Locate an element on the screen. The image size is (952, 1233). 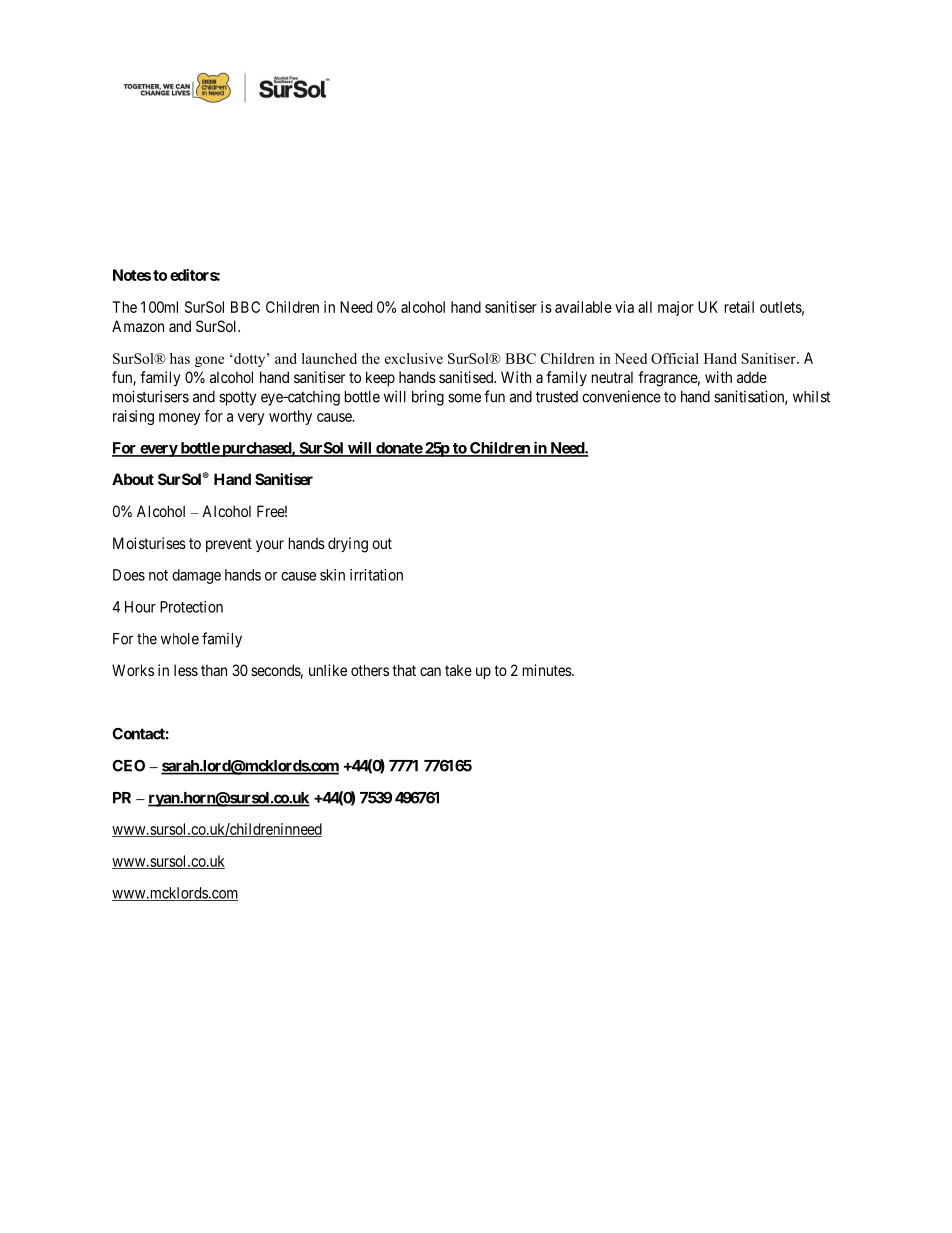
drying is located at coordinates (348, 545).
